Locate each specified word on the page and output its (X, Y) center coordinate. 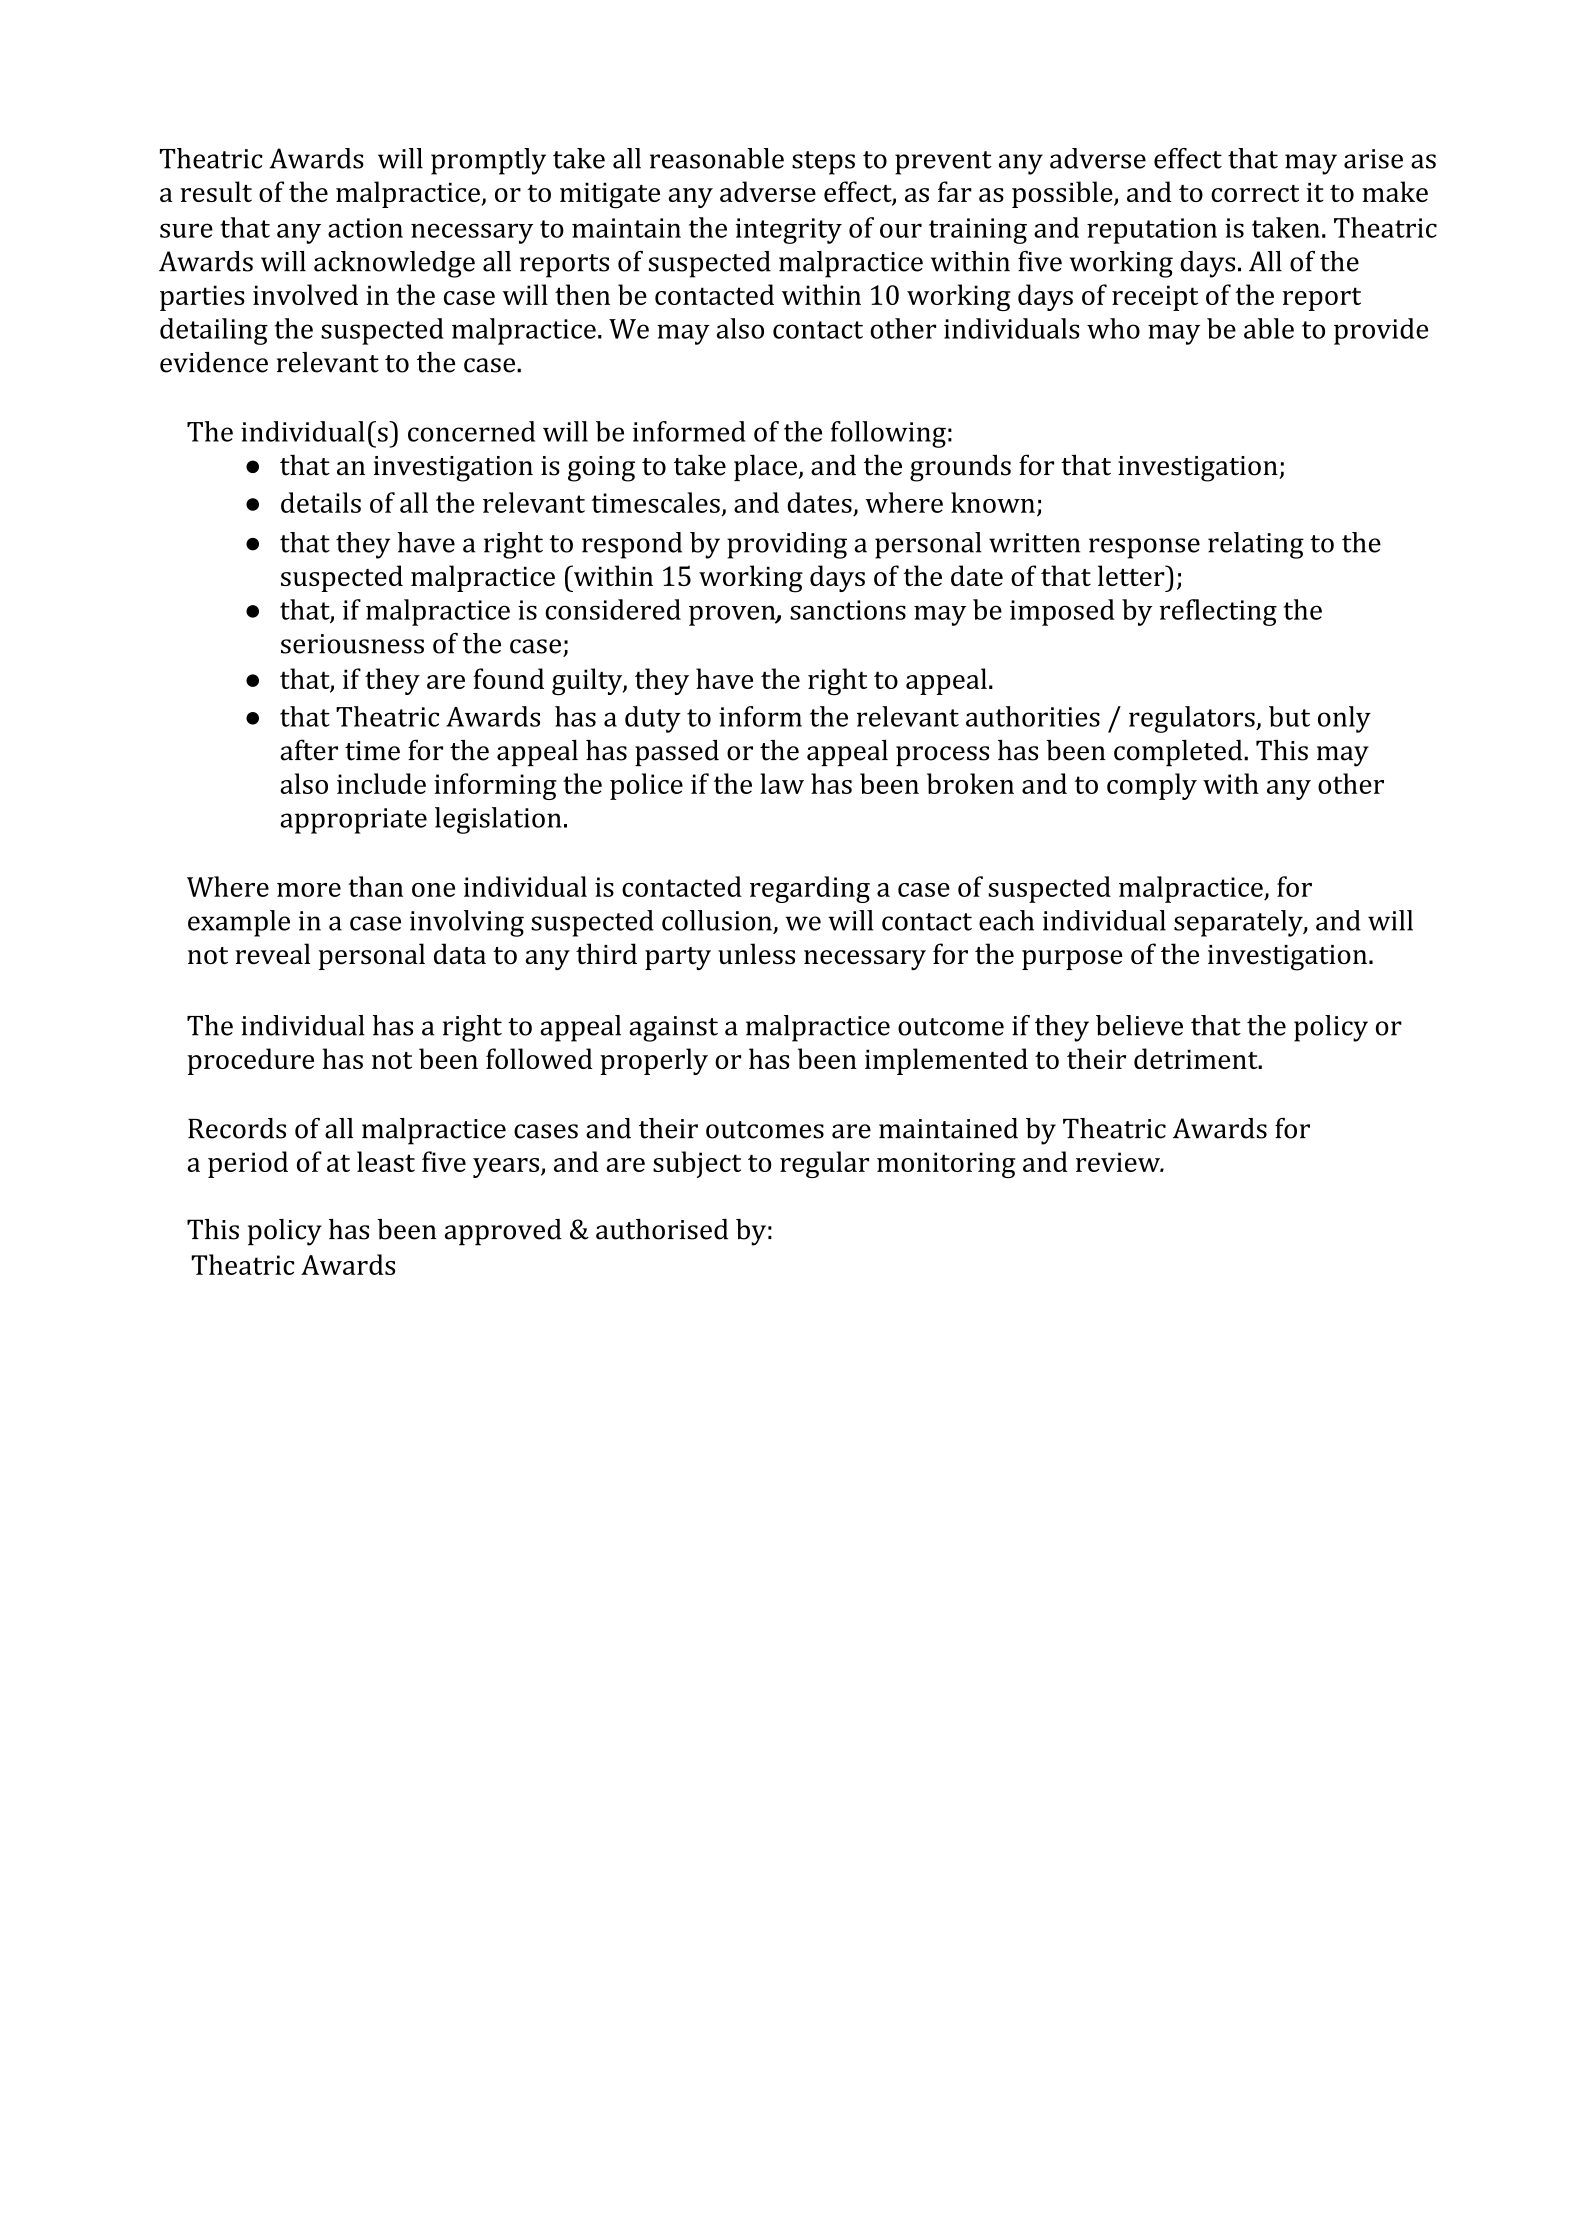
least (386, 1161)
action (365, 228)
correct (1255, 193)
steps (823, 163)
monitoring (946, 1165)
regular (824, 1164)
